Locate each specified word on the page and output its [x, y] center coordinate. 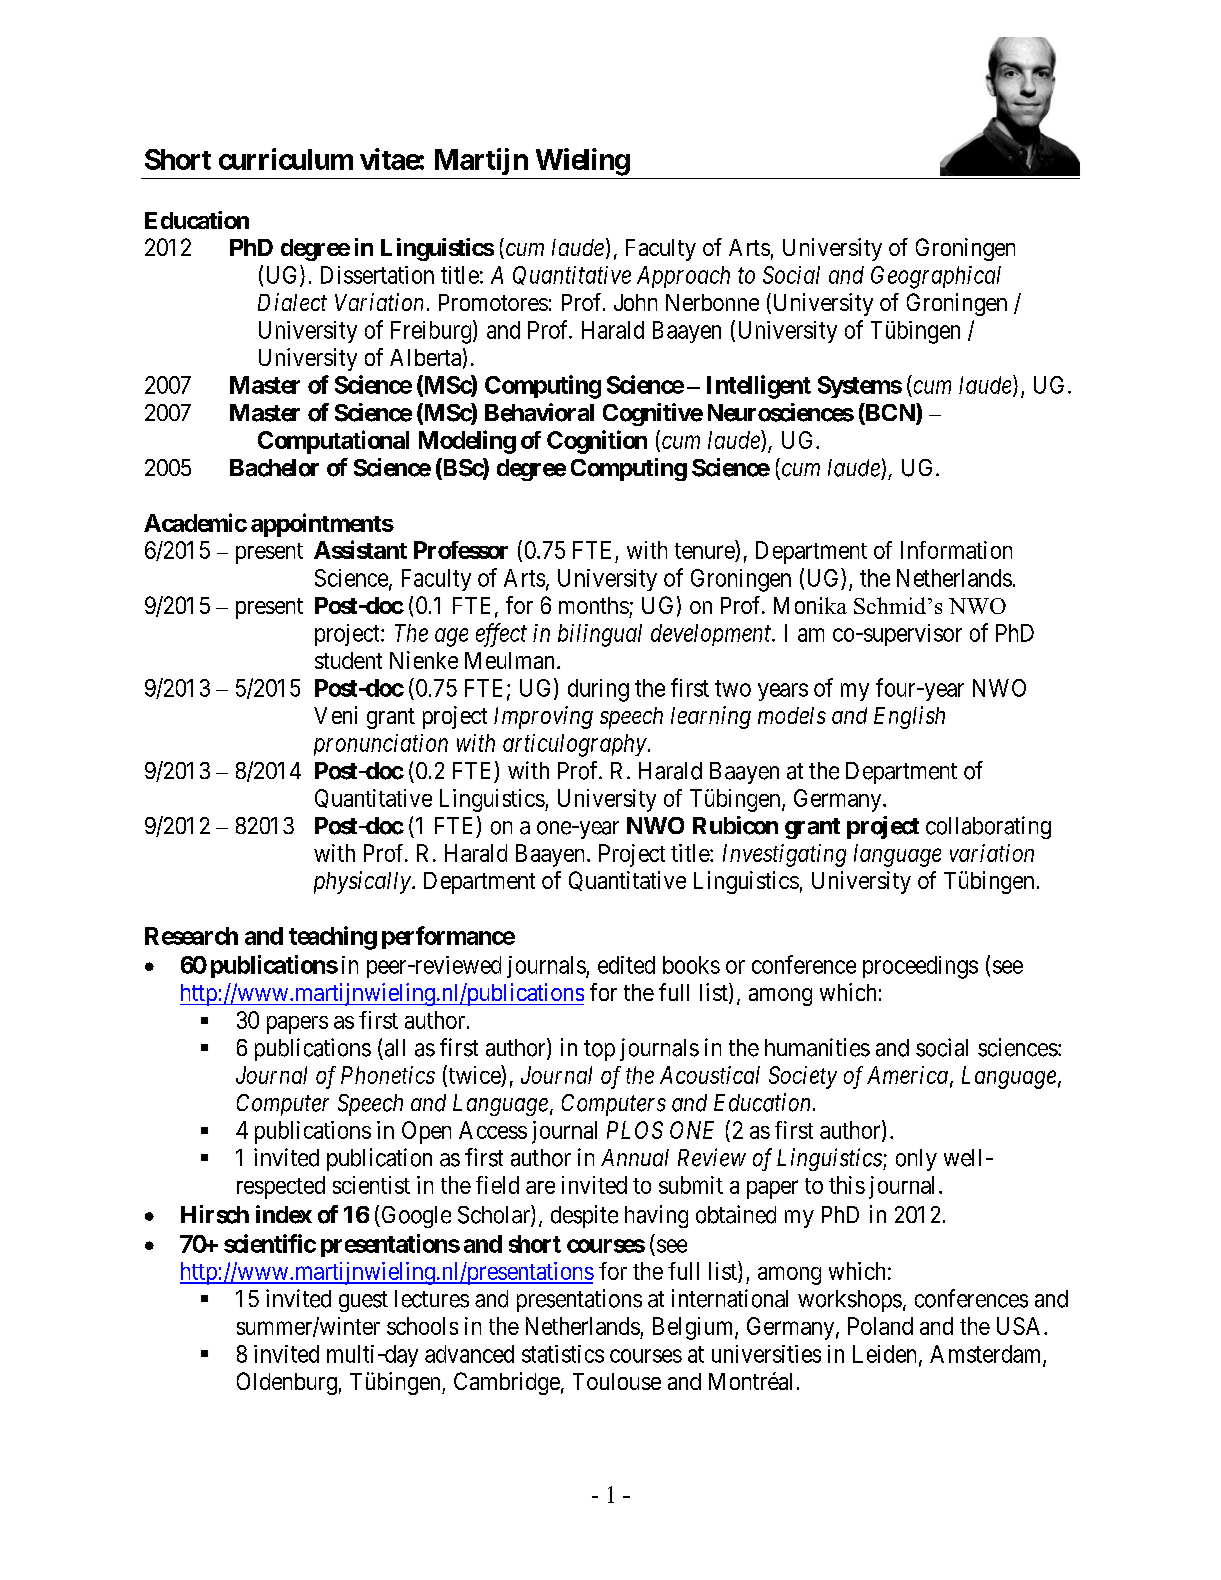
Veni [335, 715]
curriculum [286, 159]
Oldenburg [287, 1383]
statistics [563, 1354]
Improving [543, 717]
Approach [683, 277]
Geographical [936, 277]
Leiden [886, 1355]
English [909, 717]
